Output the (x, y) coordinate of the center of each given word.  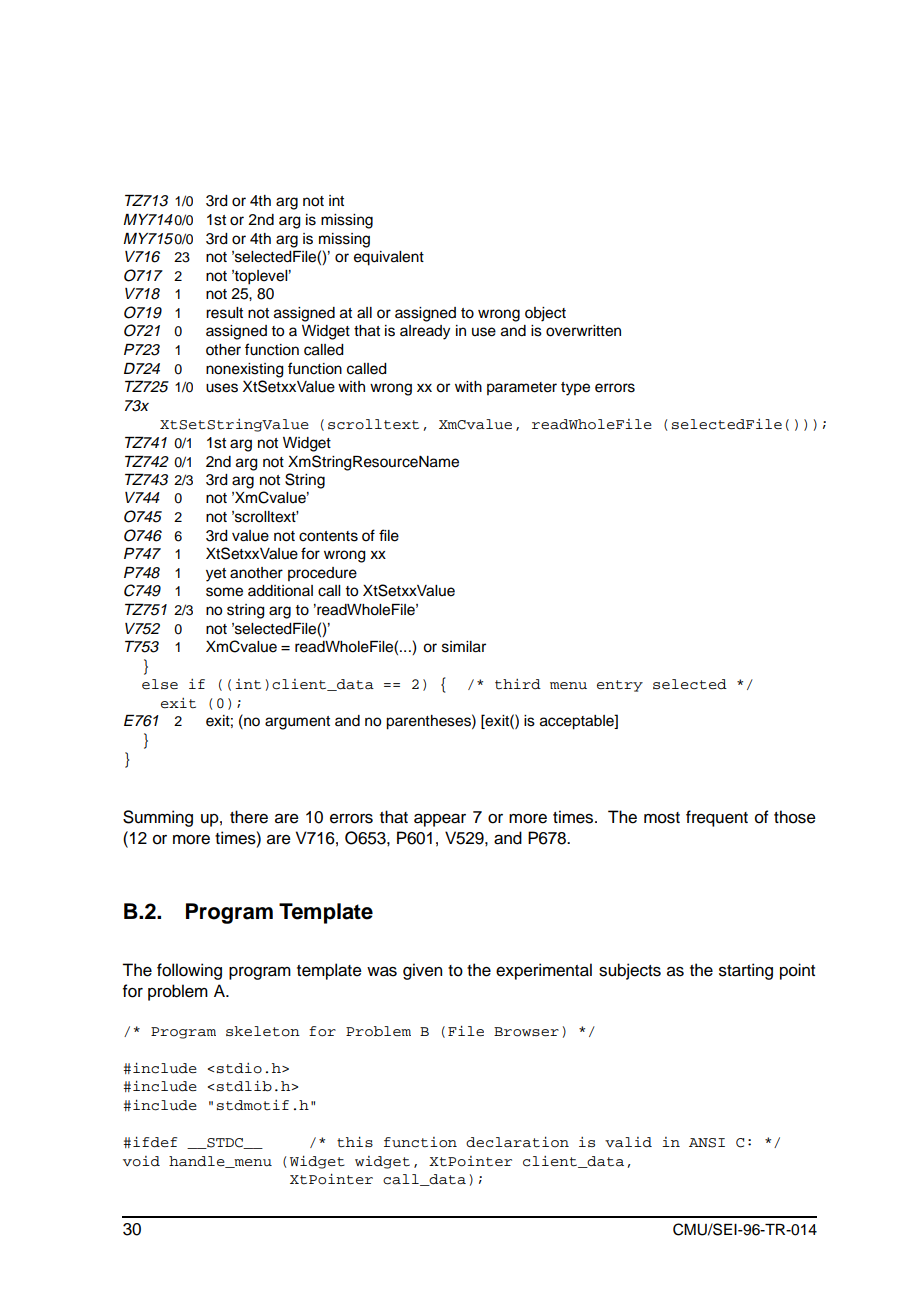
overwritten (583, 331)
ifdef (155, 1142)
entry (620, 686)
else (160, 684)
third (518, 684)
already (425, 332)
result (224, 313)
